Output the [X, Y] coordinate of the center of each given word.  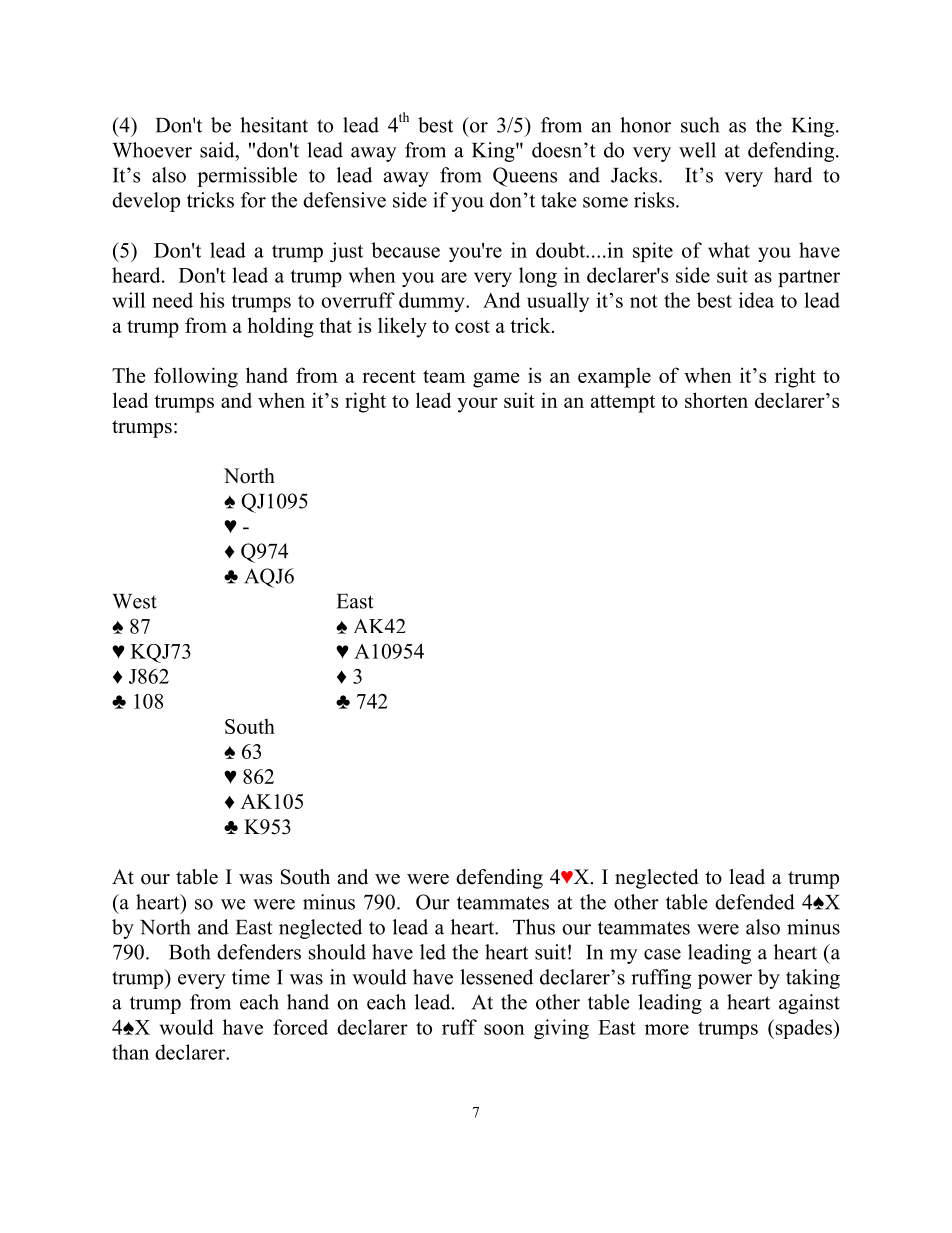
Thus [534, 927]
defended [755, 902]
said [218, 150]
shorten [716, 400]
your [477, 405]
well [697, 150]
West [134, 601]
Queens [525, 177]
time [251, 977]
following [196, 377]
